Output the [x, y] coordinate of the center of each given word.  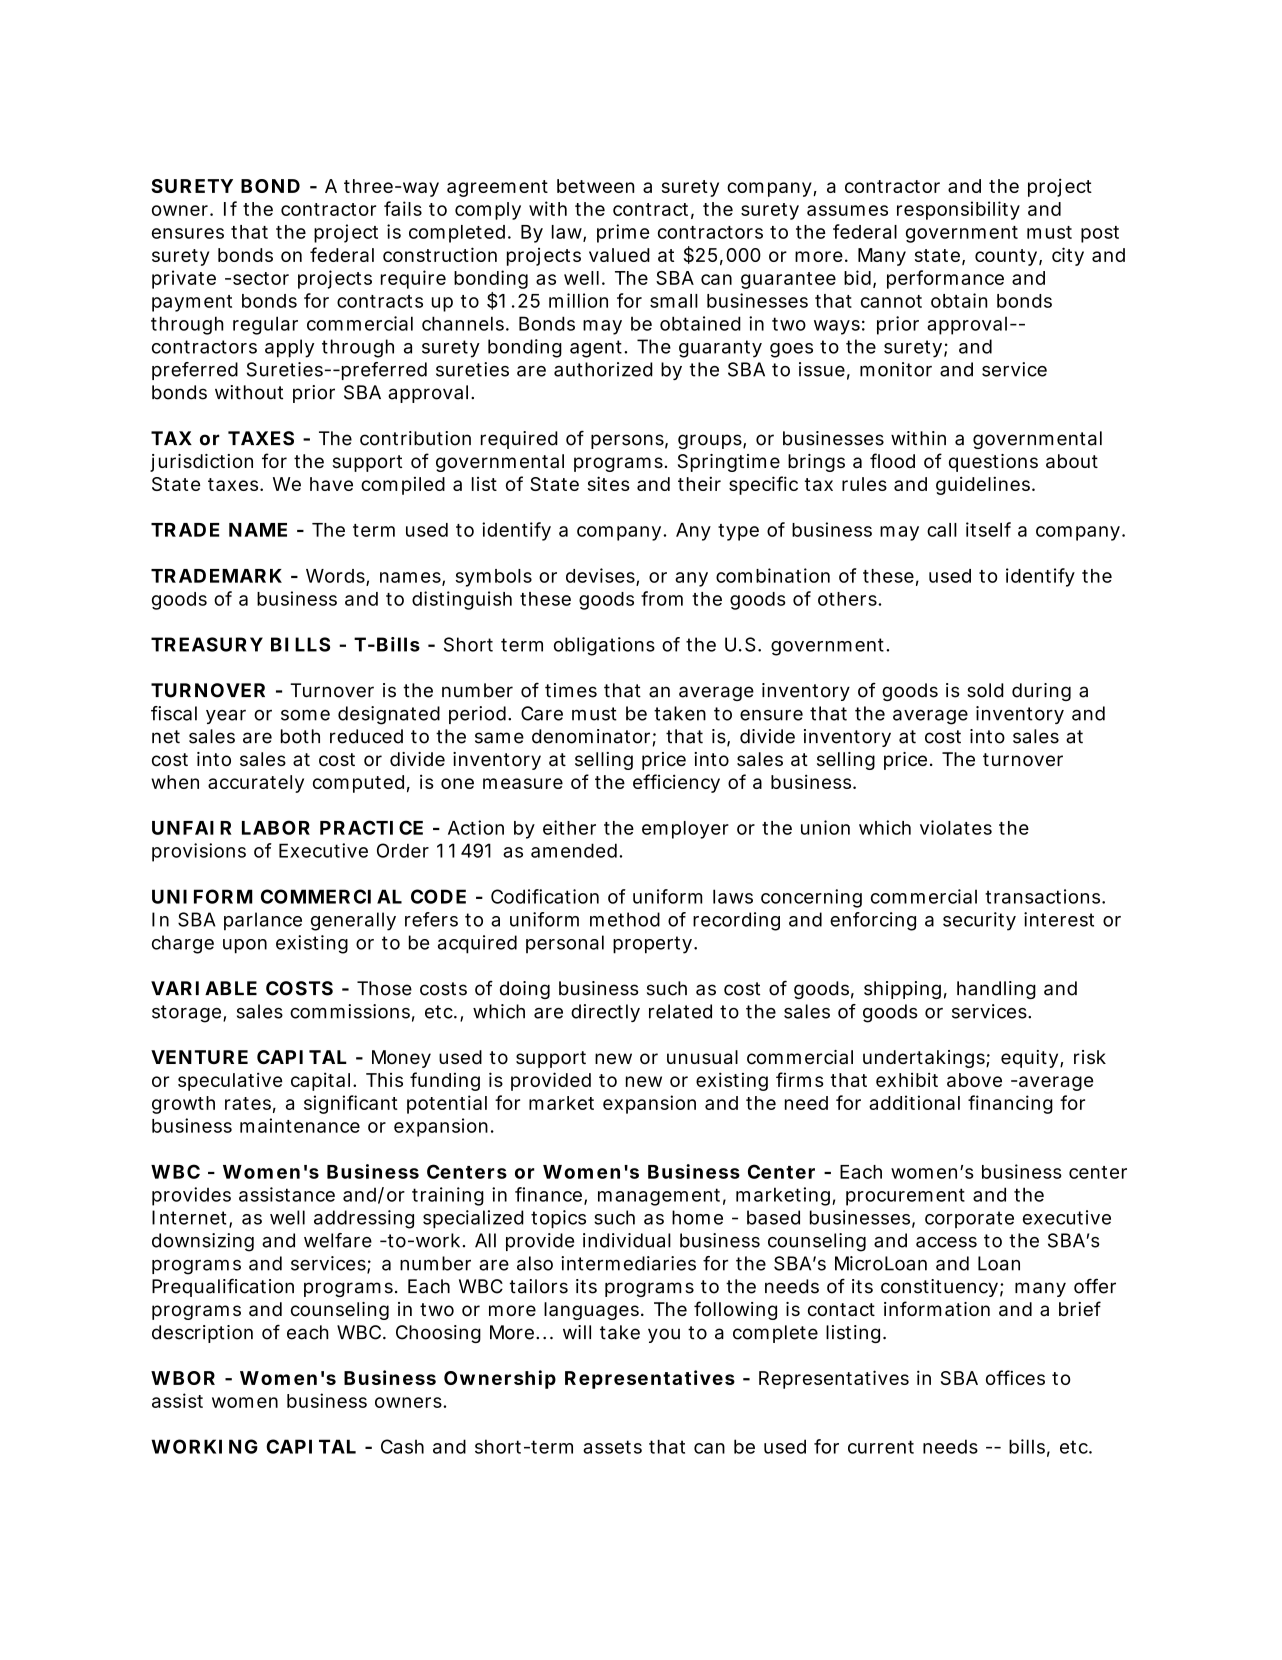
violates [956, 827]
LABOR [276, 827]
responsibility [958, 210]
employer [685, 830]
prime [623, 233]
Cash [402, 1446]
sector [259, 278]
